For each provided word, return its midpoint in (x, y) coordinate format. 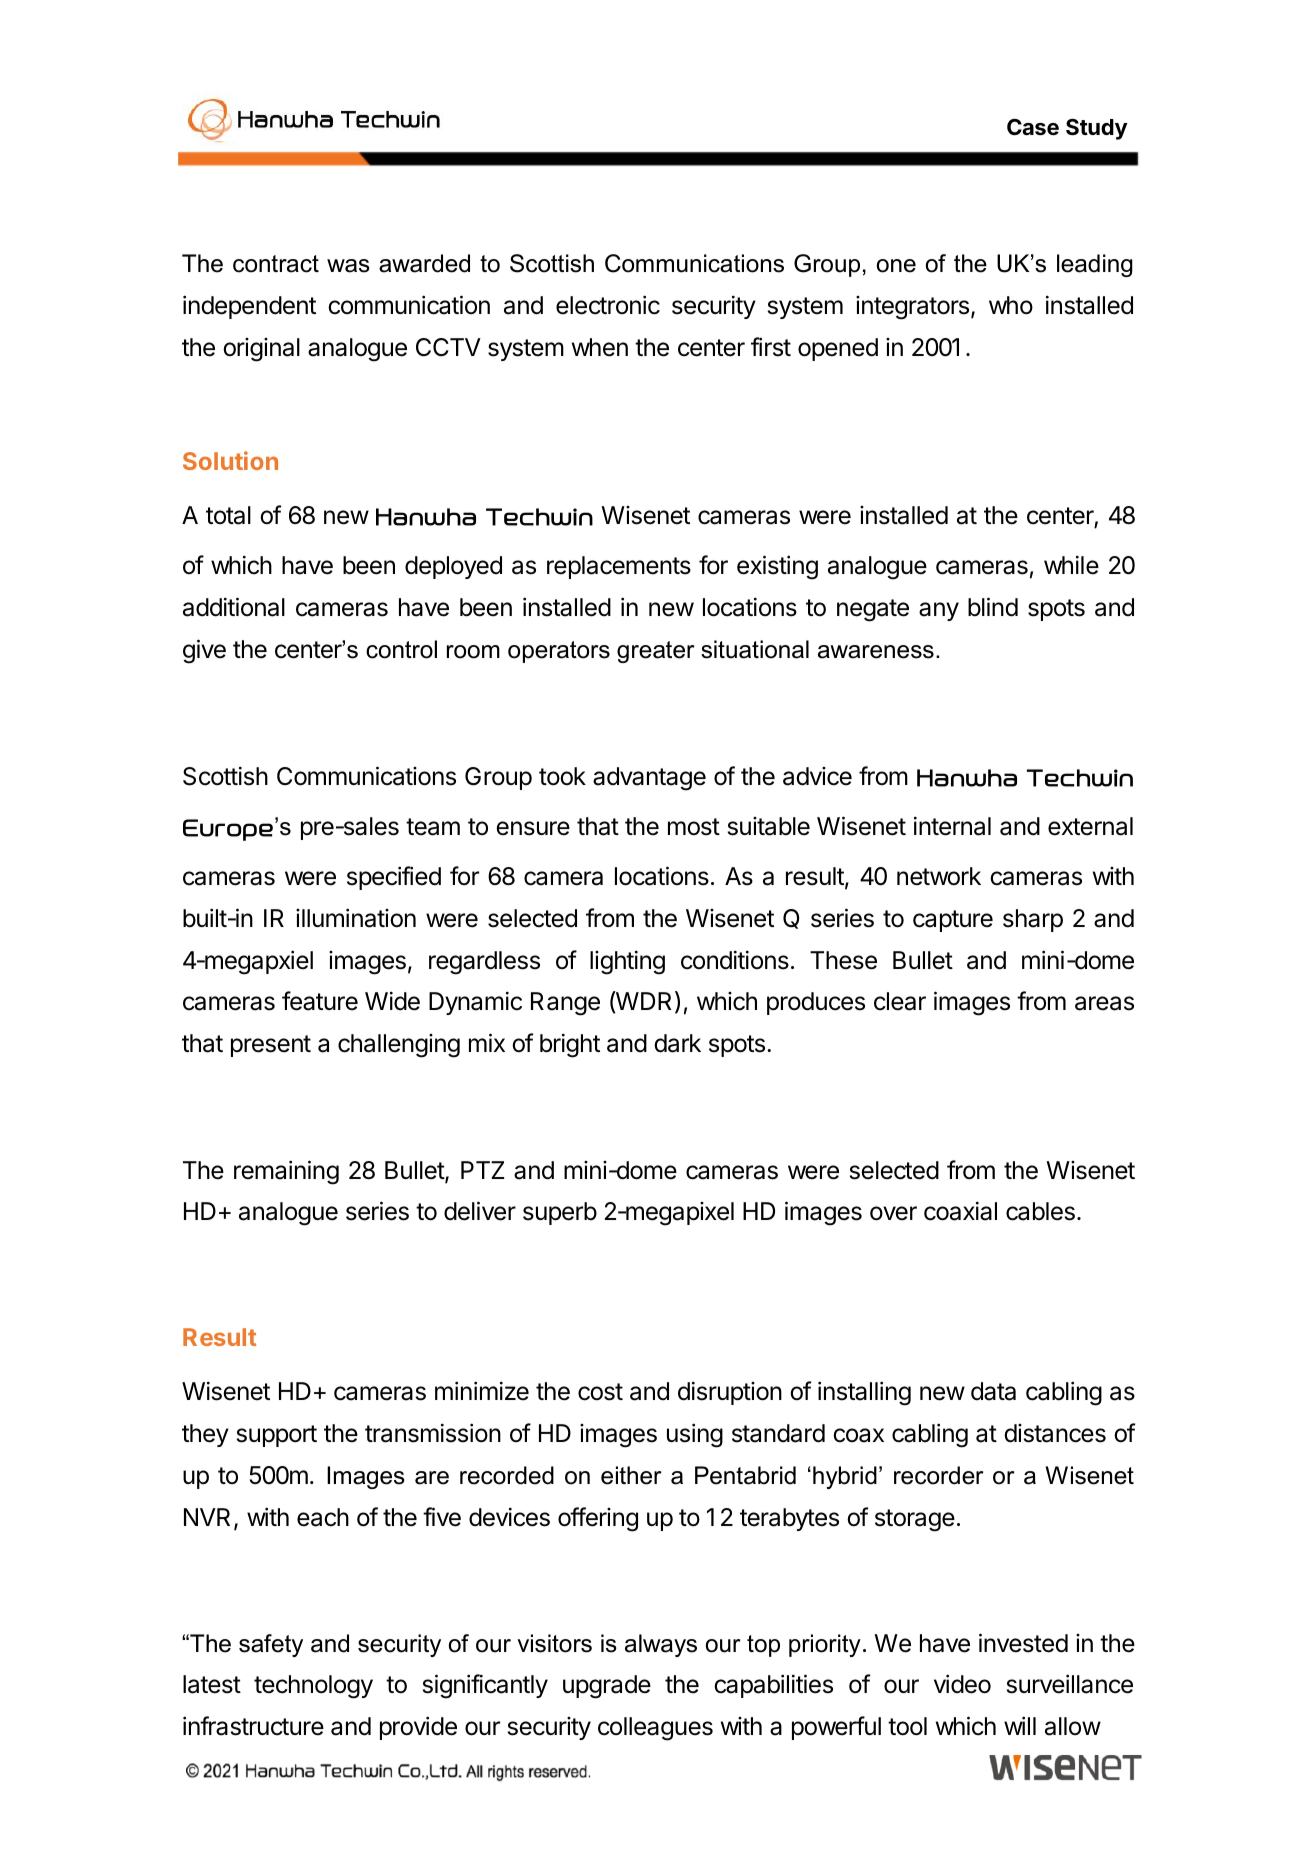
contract (276, 264)
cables (1040, 1211)
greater (655, 652)
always (661, 1645)
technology (313, 1687)
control (401, 649)
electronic (608, 305)
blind (993, 607)
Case (1033, 127)
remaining (286, 1172)
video (962, 1684)
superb (560, 1213)
